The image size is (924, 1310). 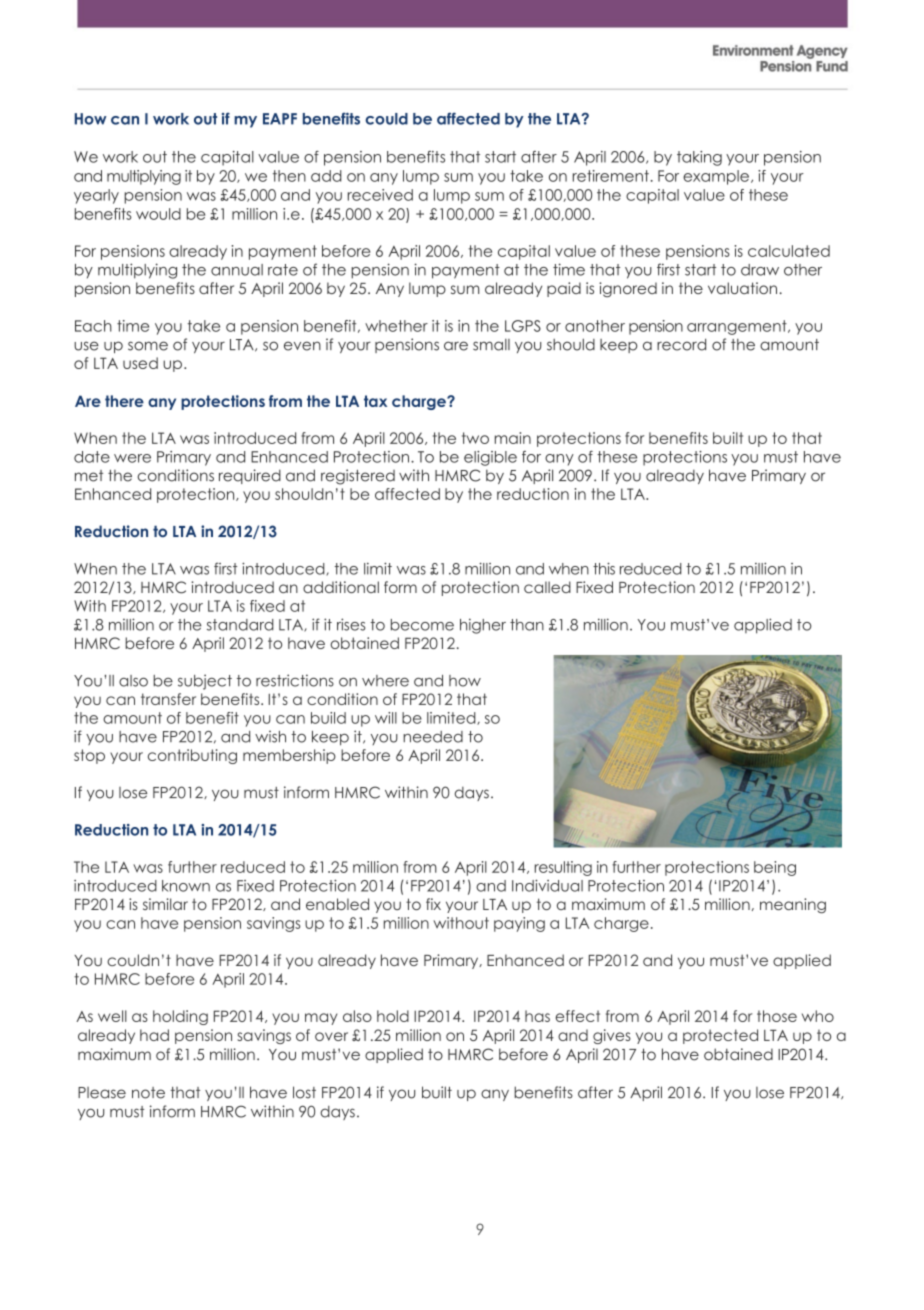 What do you see at coordinates (154, 1035) in the image?
I see `had` at bounding box center [154, 1035].
